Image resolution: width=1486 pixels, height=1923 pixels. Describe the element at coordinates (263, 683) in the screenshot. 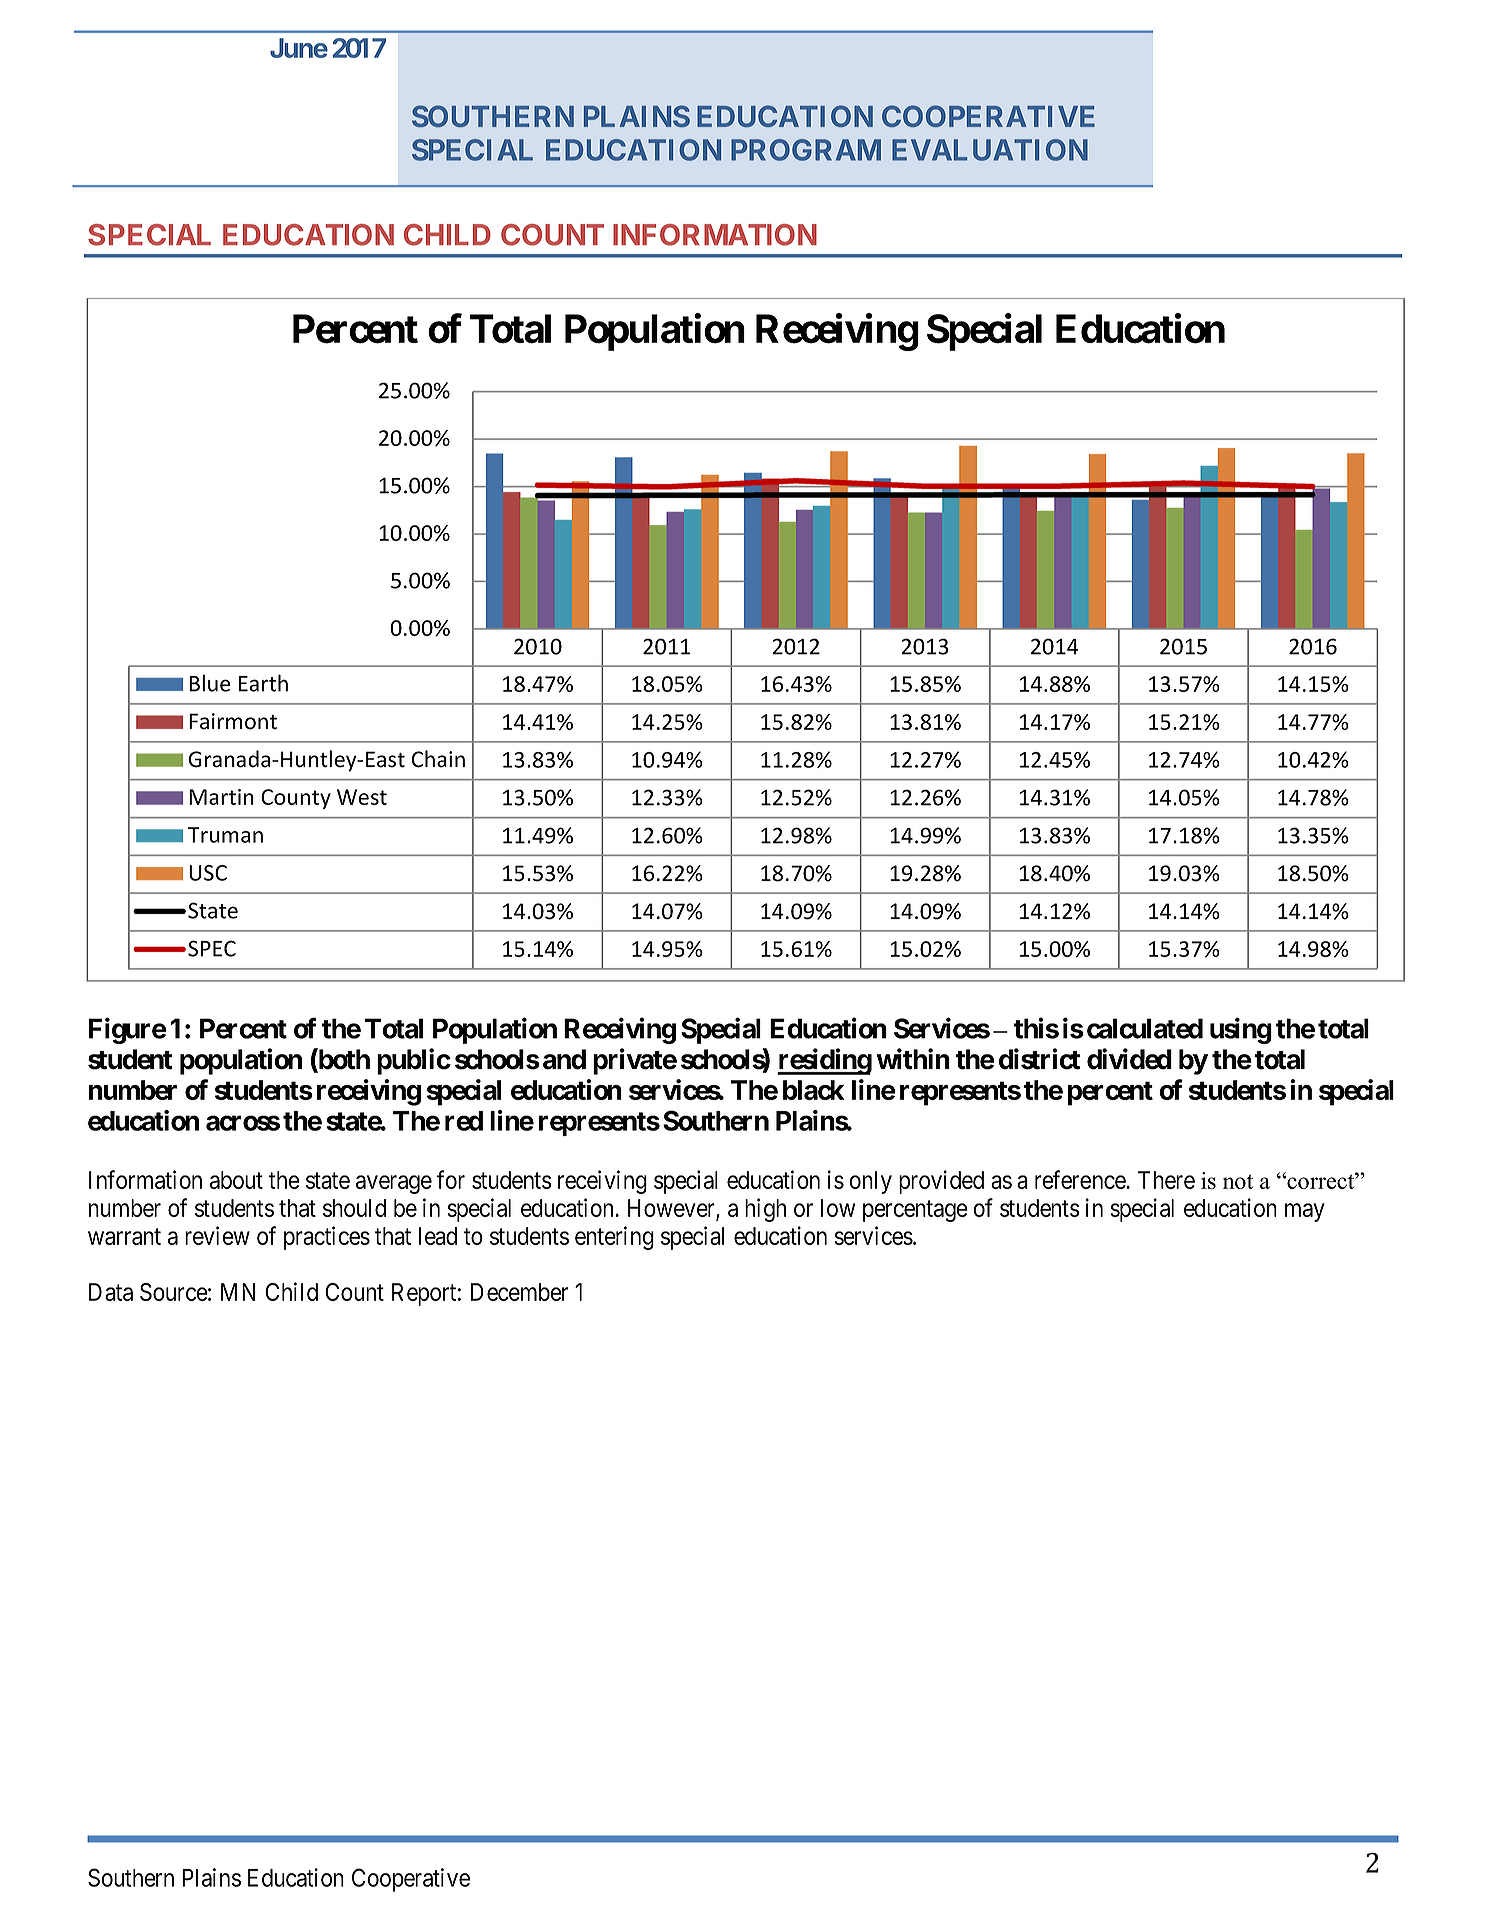

I see `Earth` at that location.
